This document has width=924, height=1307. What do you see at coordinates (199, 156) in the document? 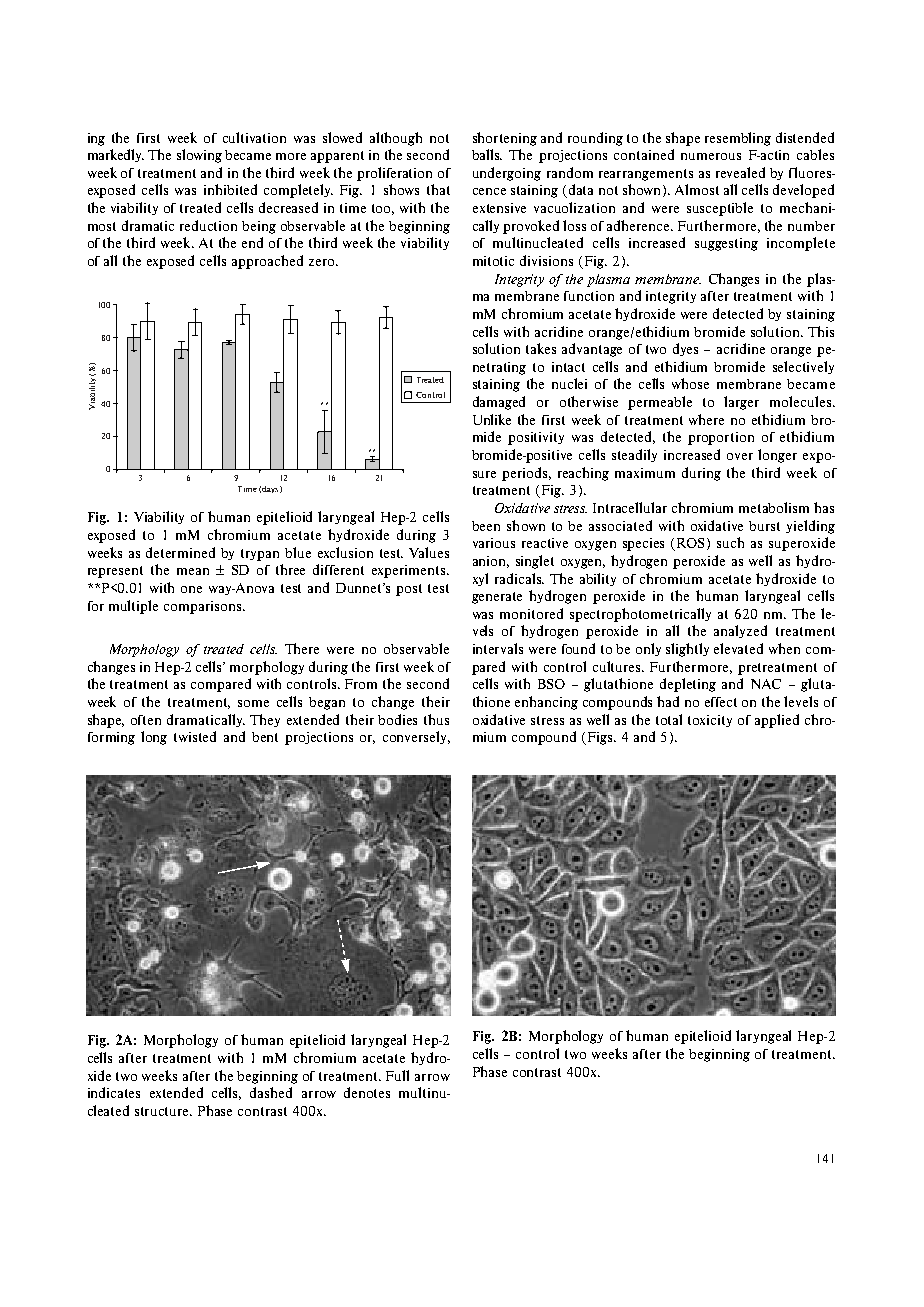
I see `slowing` at bounding box center [199, 156].
